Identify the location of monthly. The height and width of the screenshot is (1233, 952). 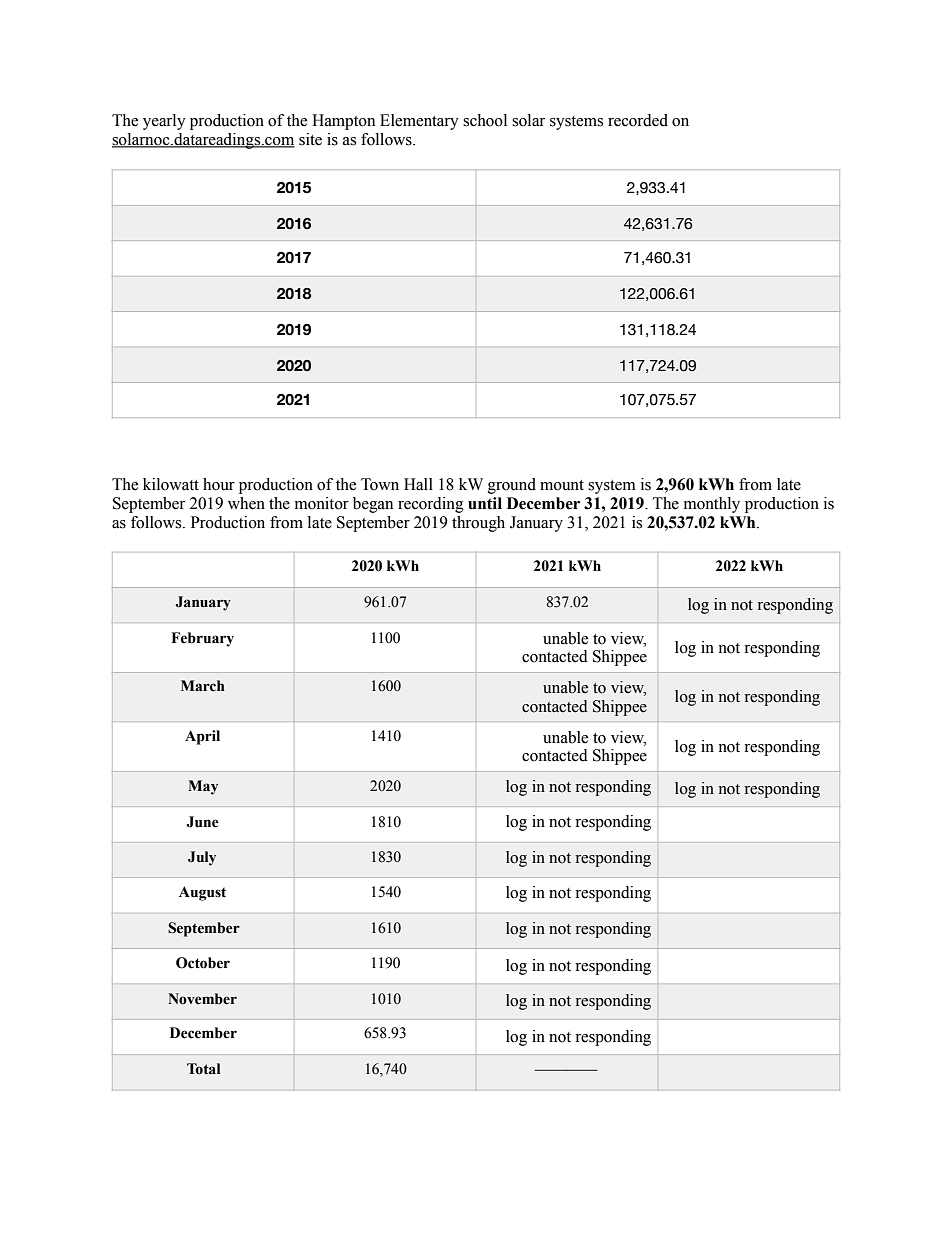
(712, 505).
